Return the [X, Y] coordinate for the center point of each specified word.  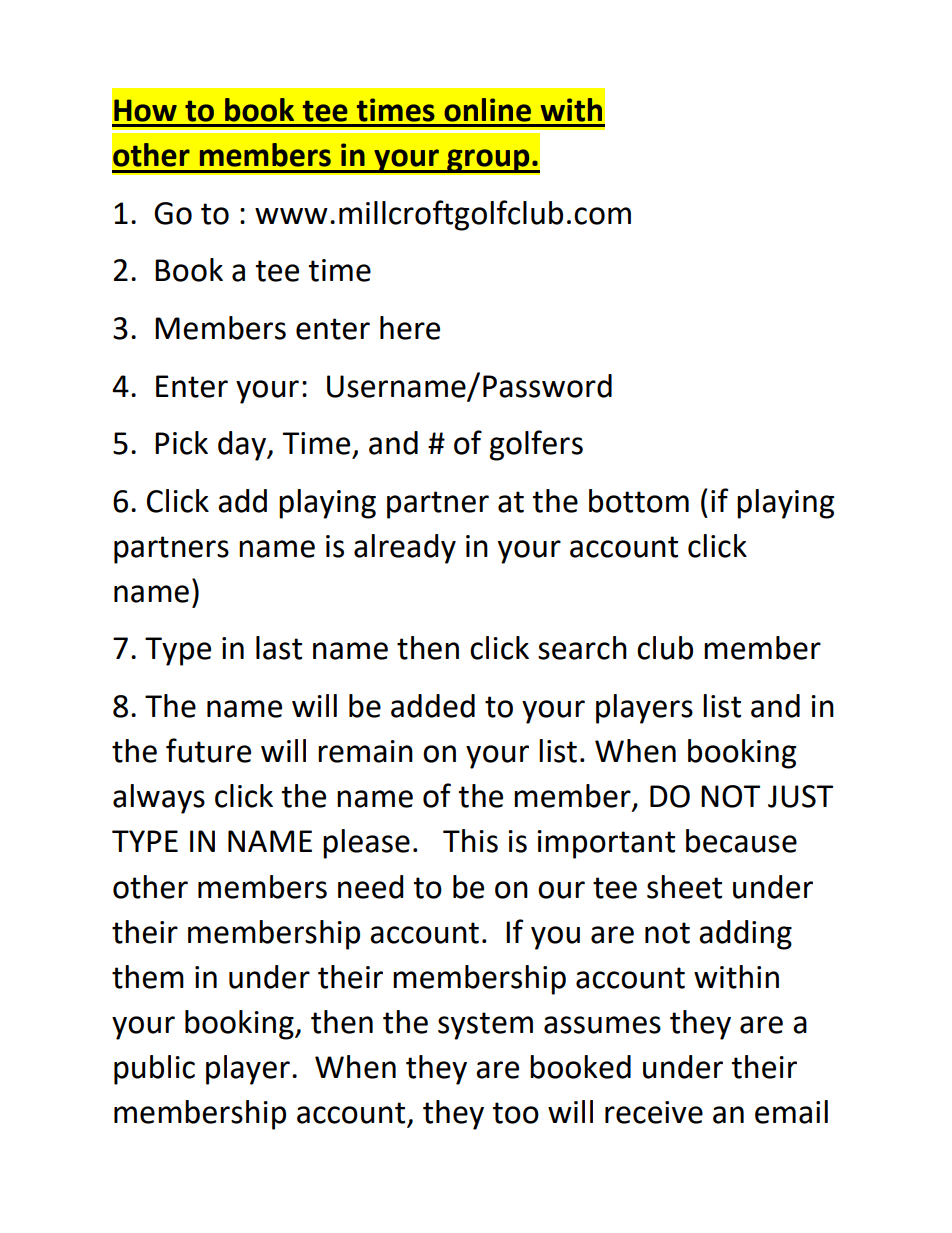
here [410, 328]
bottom [639, 501]
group [488, 161]
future [208, 750]
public [154, 1070]
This [470, 841]
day [243, 446]
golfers [536, 445]
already [405, 549]
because [741, 841]
